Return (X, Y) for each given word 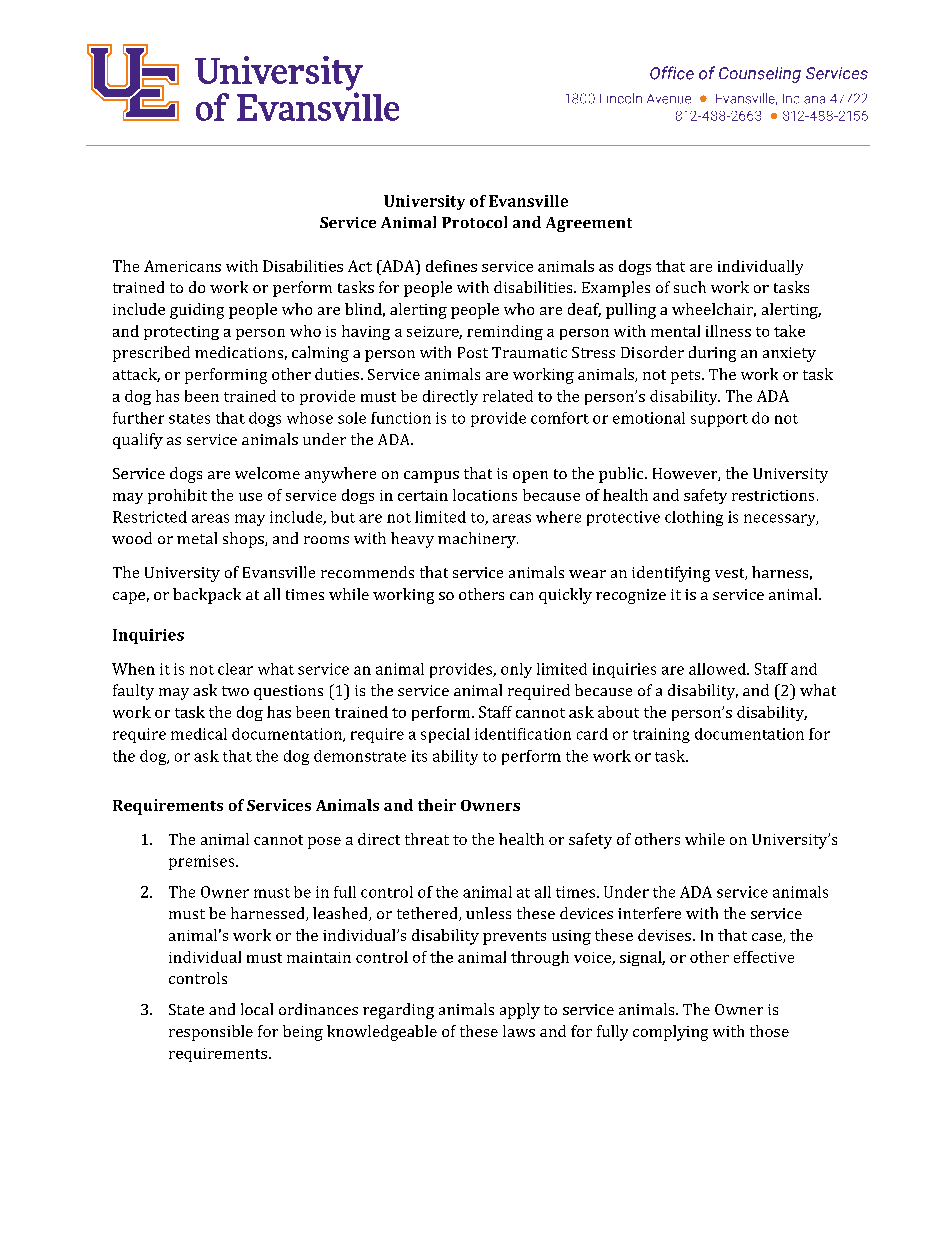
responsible (211, 1033)
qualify (138, 441)
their (437, 805)
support (719, 420)
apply (520, 1011)
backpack (207, 596)
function (401, 418)
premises (203, 862)
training (661, 735)
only (516, 670)
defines (451, 266)
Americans (182, 266)
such (690, 287)
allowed (718, 669)
